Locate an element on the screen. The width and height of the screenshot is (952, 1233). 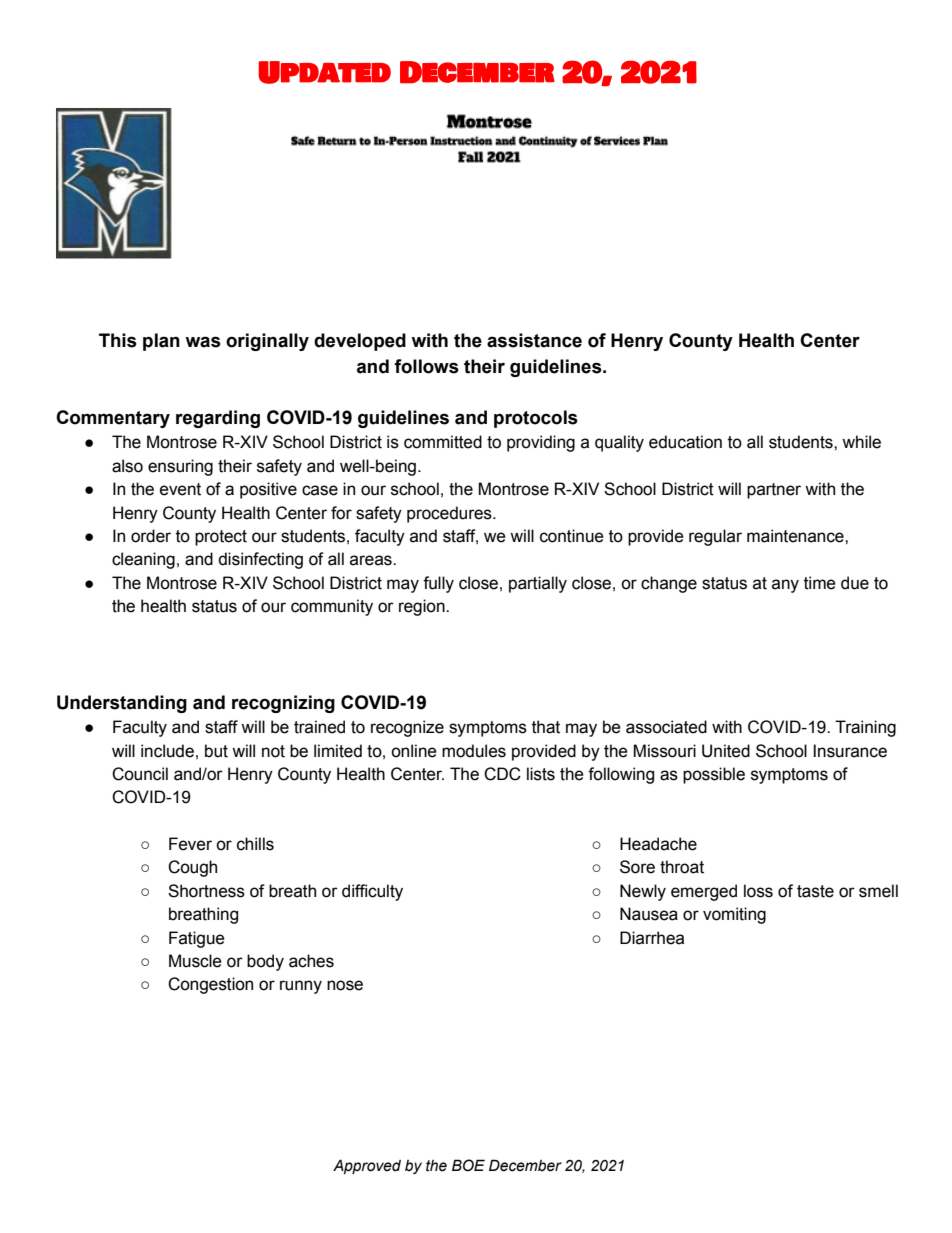
providing is located at coordinates (541, 443).
